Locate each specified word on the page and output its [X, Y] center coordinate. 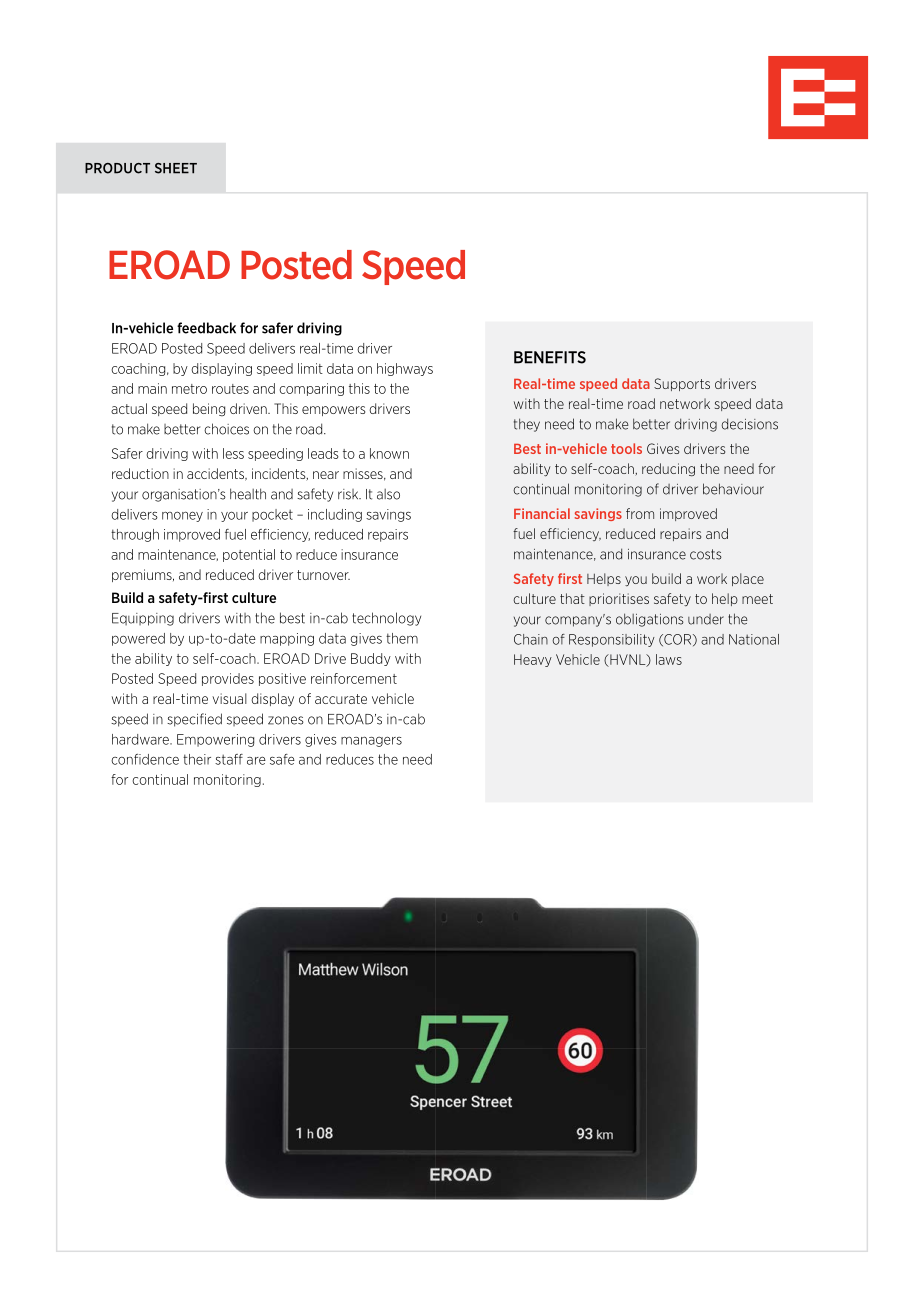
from [640, 513]
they [527, 425]
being [209, 409]
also [388, 494]
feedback [206, 328]
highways [405, 369]
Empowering [215, 740]
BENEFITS [550, 357]
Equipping [143, 619]
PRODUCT [117, 168]
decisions [749, 424]
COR [678, 640]
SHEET [176, 168]
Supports [682, 384]
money [182, 516]
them [402, 638]
